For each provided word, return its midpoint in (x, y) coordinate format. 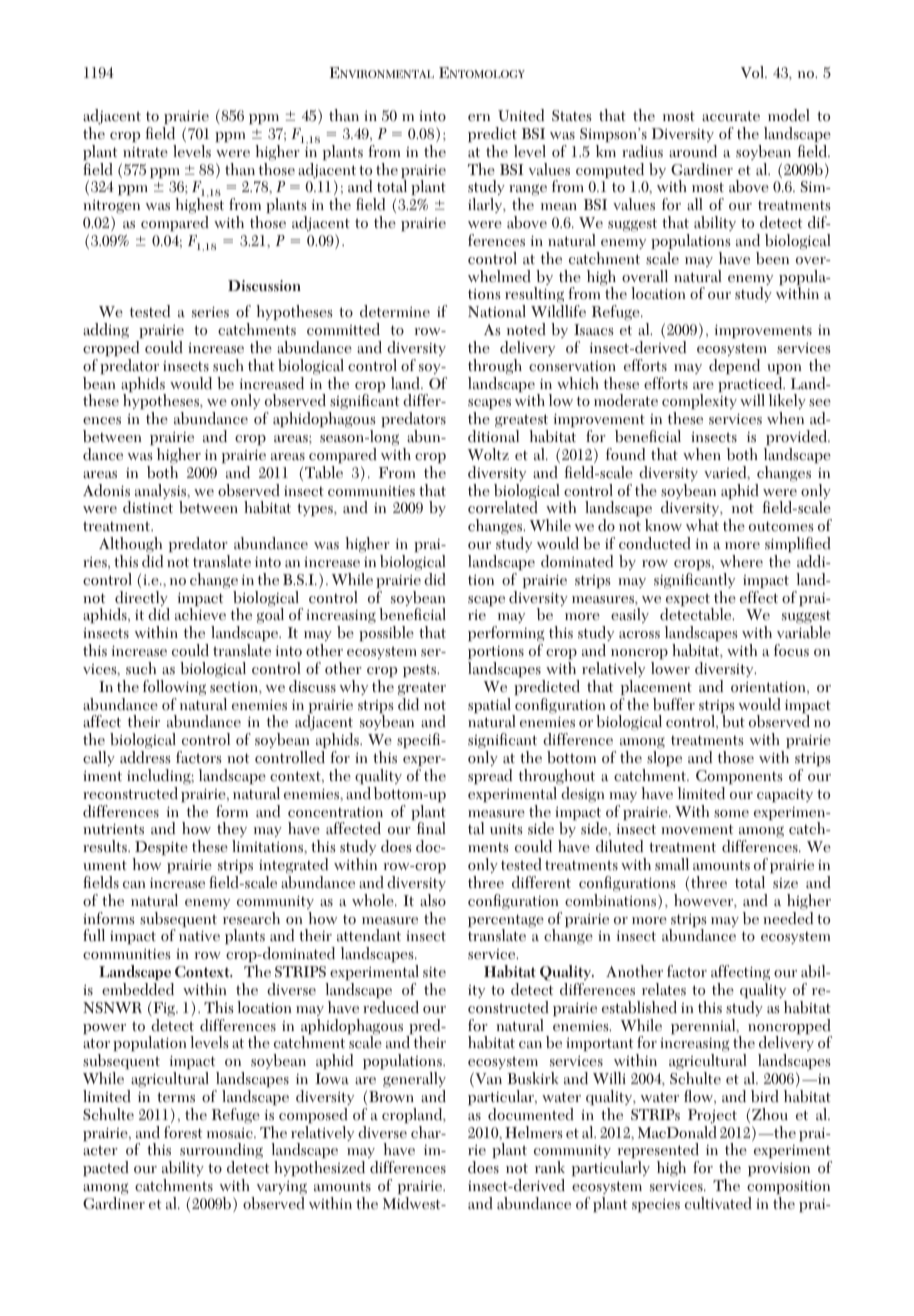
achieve (200, 613)
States (572, 116)
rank (550, 1167)
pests (421, 670)
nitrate (145, 152)
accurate (731, 116)
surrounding (221, 1152)
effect (759, 597)
